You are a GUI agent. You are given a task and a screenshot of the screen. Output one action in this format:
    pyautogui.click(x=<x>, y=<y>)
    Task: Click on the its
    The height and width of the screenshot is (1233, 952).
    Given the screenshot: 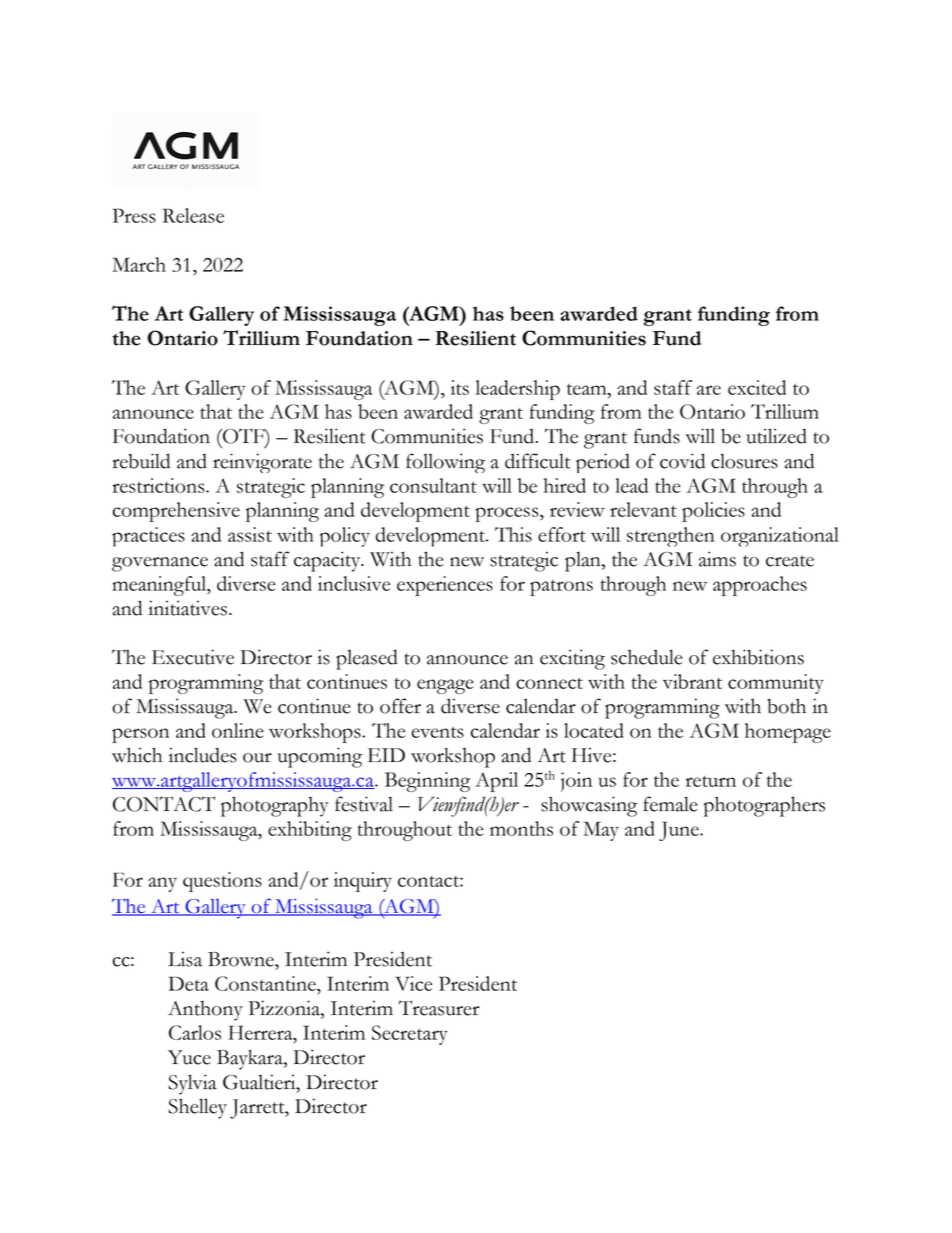 What is the action you would take?
    pyautogui.click(x=460, y=387)
